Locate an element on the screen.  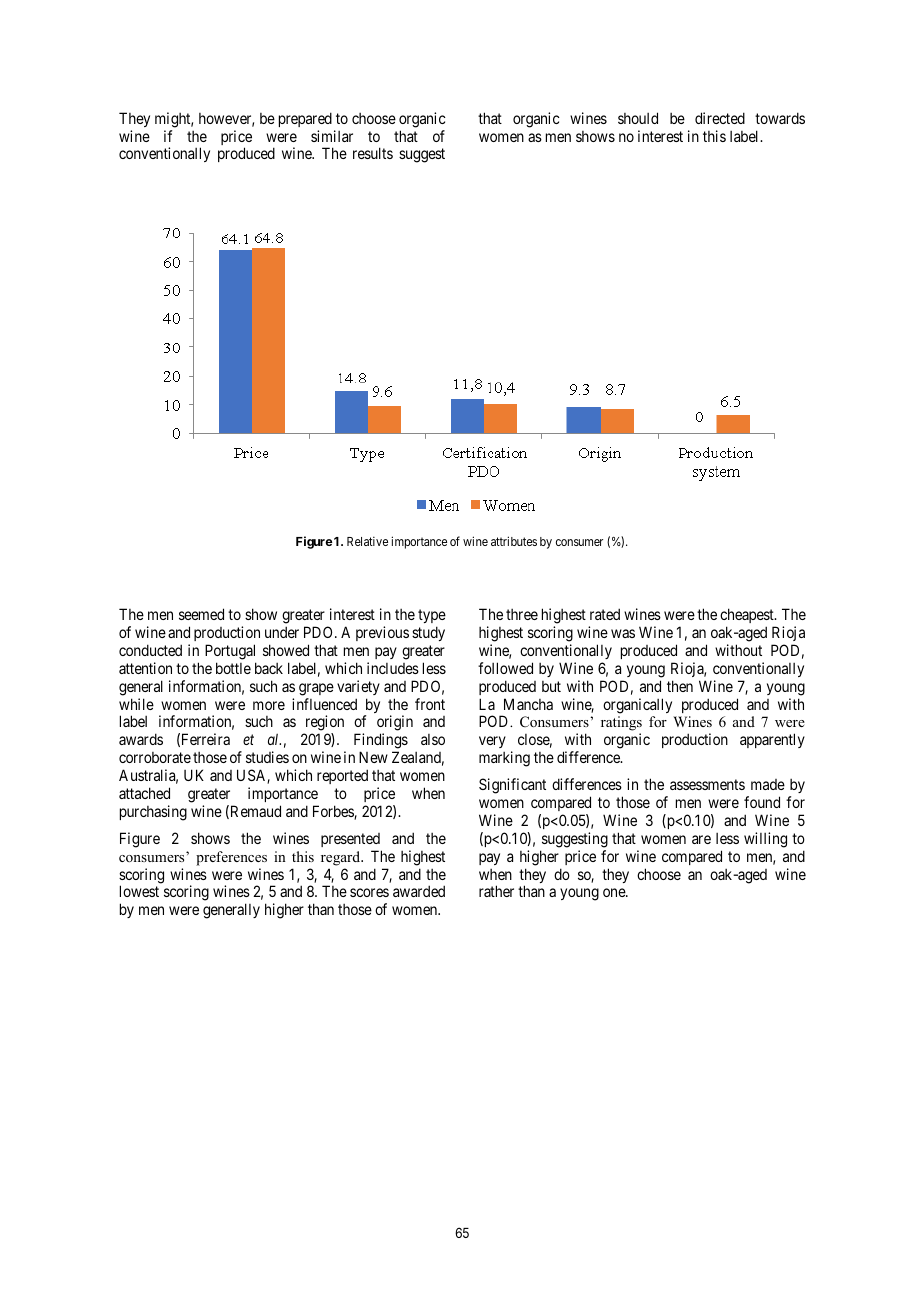
rather is located at coordinates (496, 891).
